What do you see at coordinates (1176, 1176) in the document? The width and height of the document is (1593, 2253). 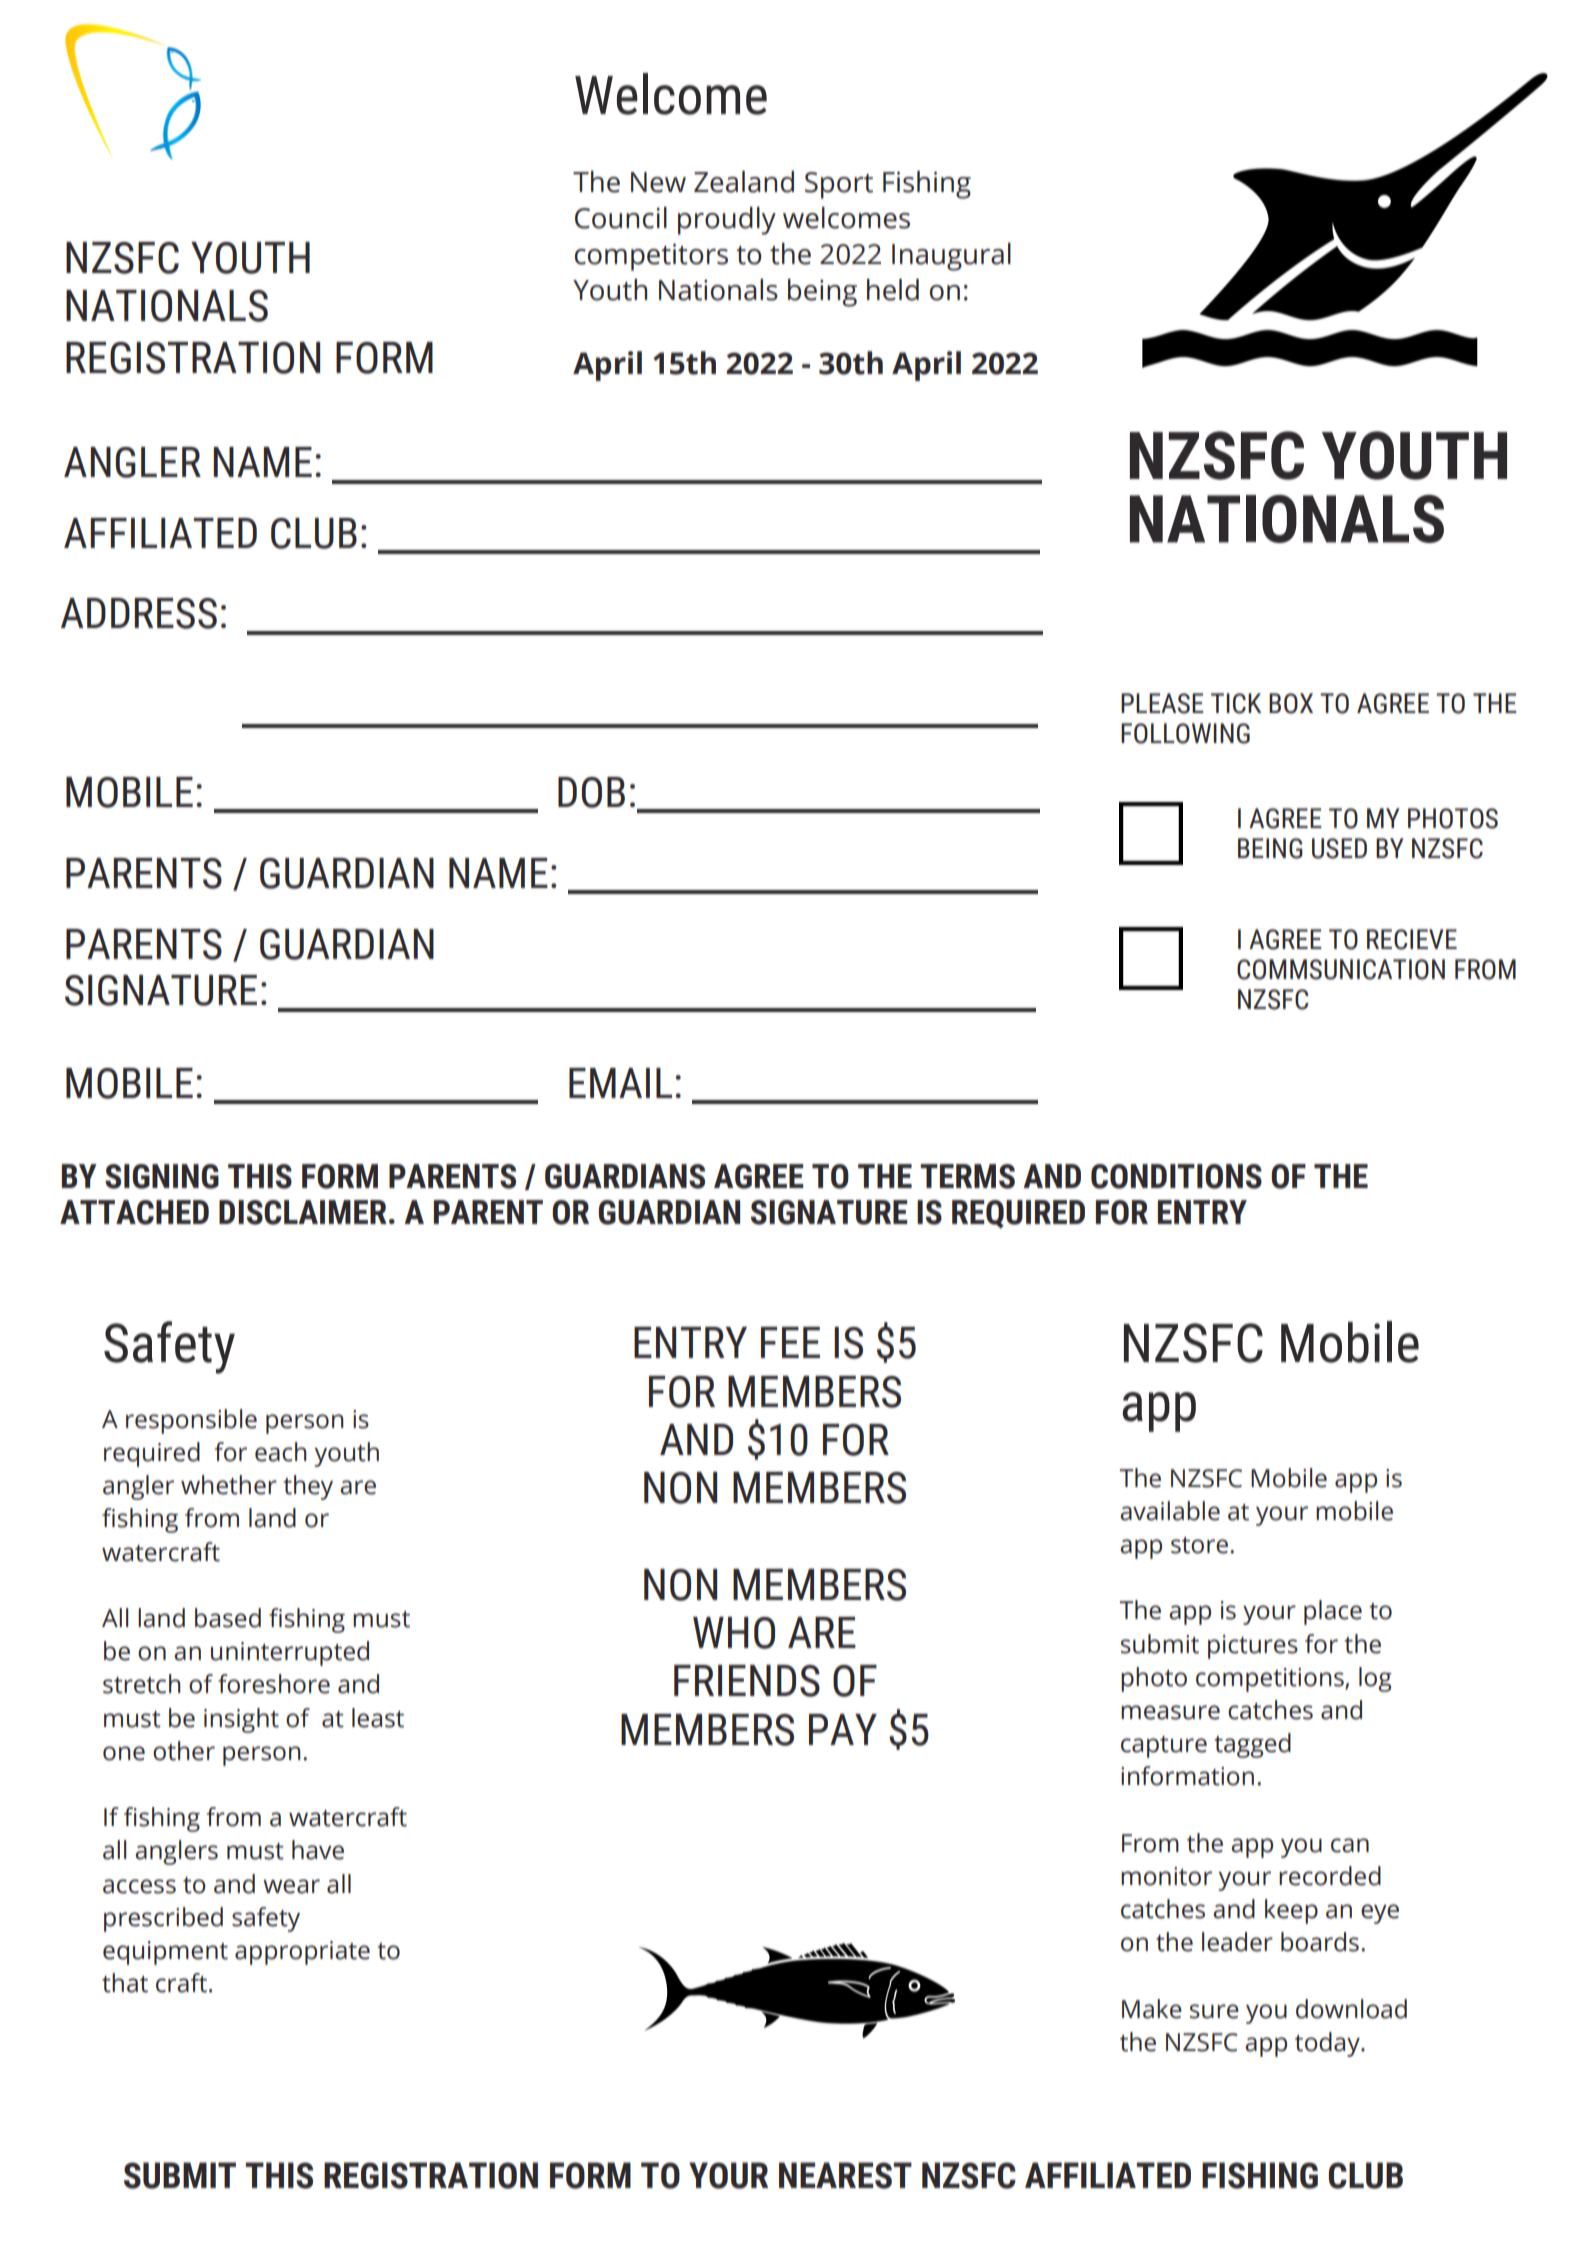 I see `CONDITIONS` at bounding box center [1176, 1176].
